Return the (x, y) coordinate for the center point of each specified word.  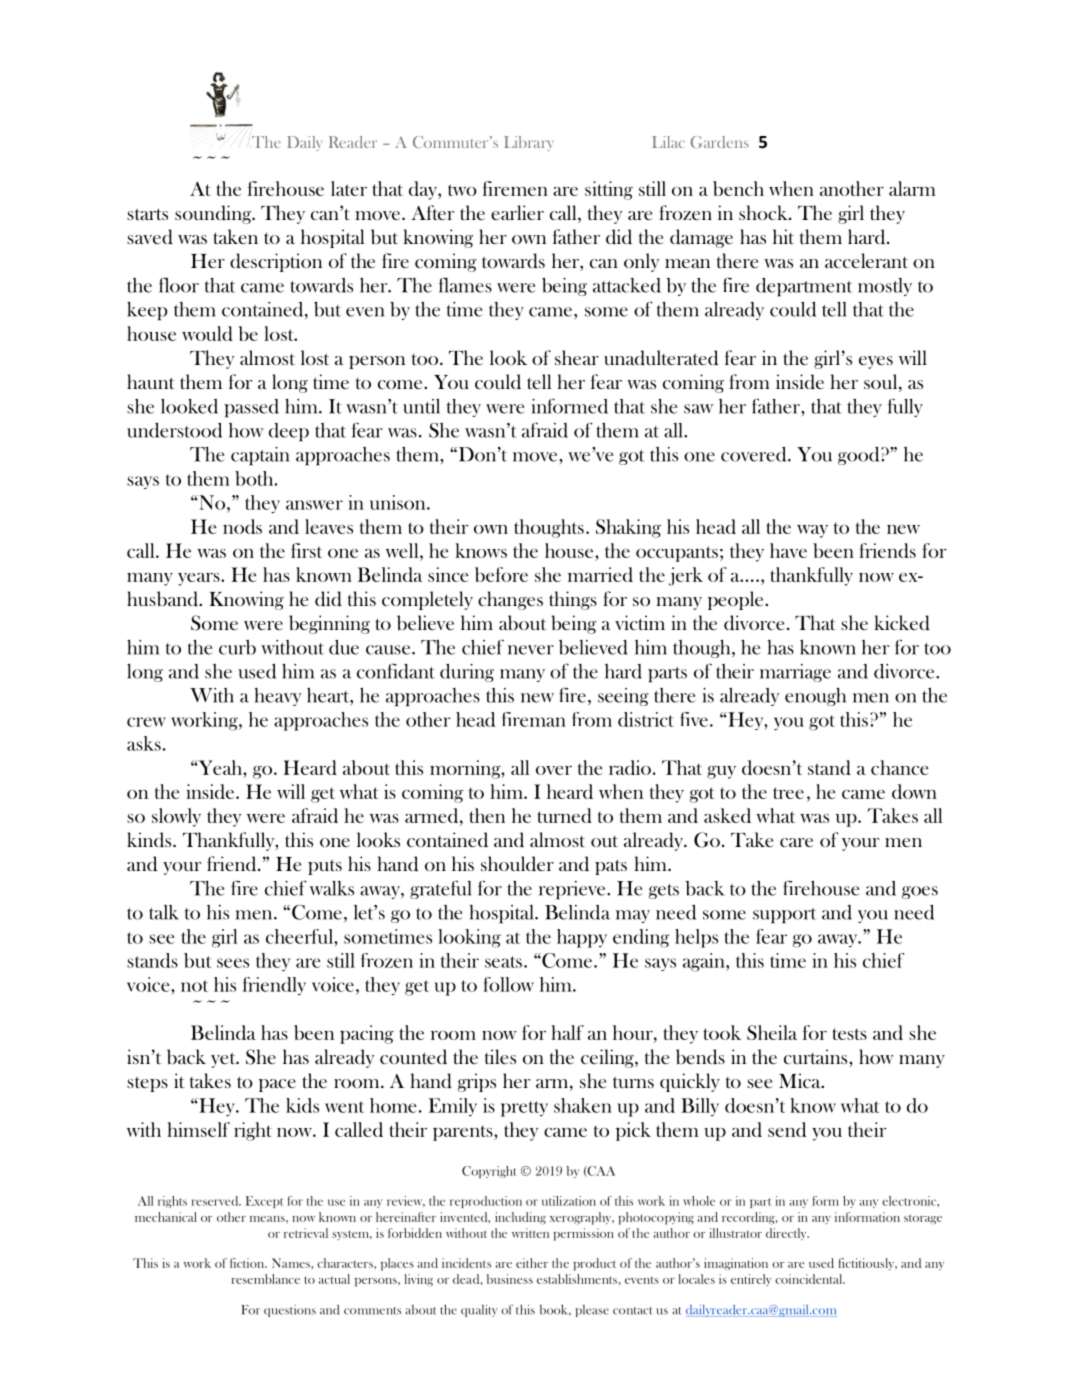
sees (233, 963)
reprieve (573, 890)
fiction (248, 1263)
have (788, 550)
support (784, 915)
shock (764, 212)
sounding (214, 214)
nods (242, 526)
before (501, 574)
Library (529, 143)
